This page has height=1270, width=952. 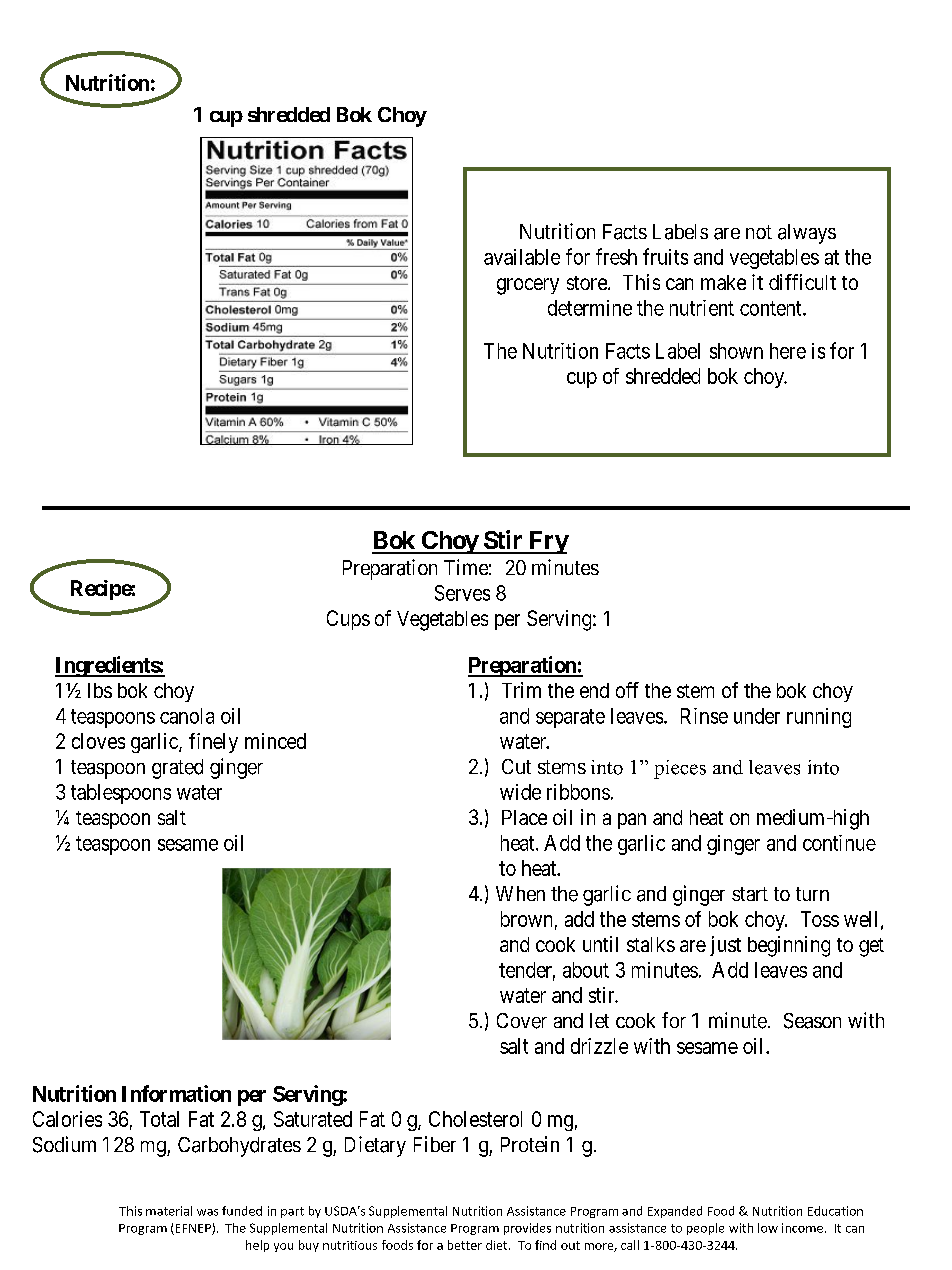 I want to click on make, so click(x=723, y=282).
